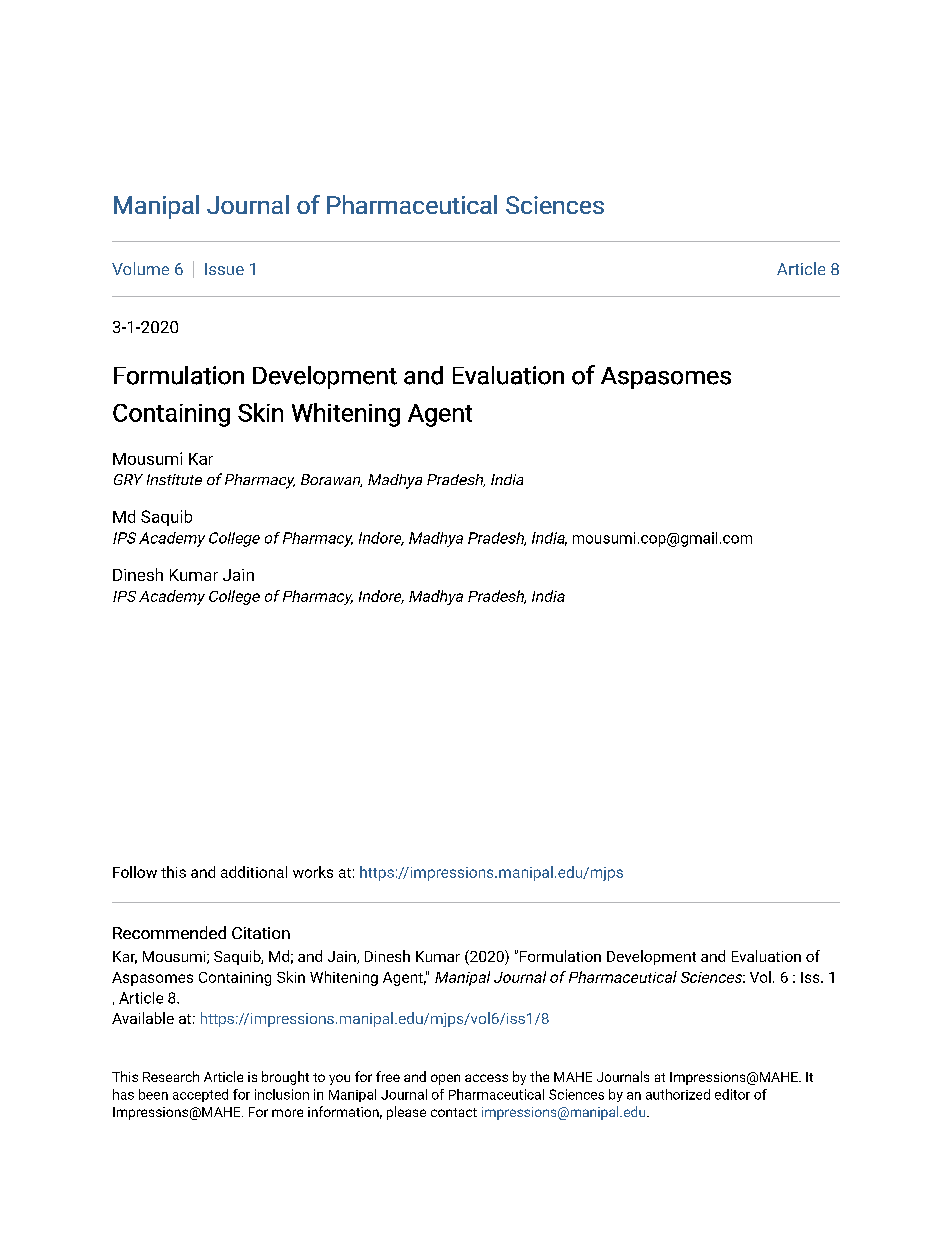  Describe the element at coordinates (224, 269) in the screenshot. I see `Issue` at that location.
